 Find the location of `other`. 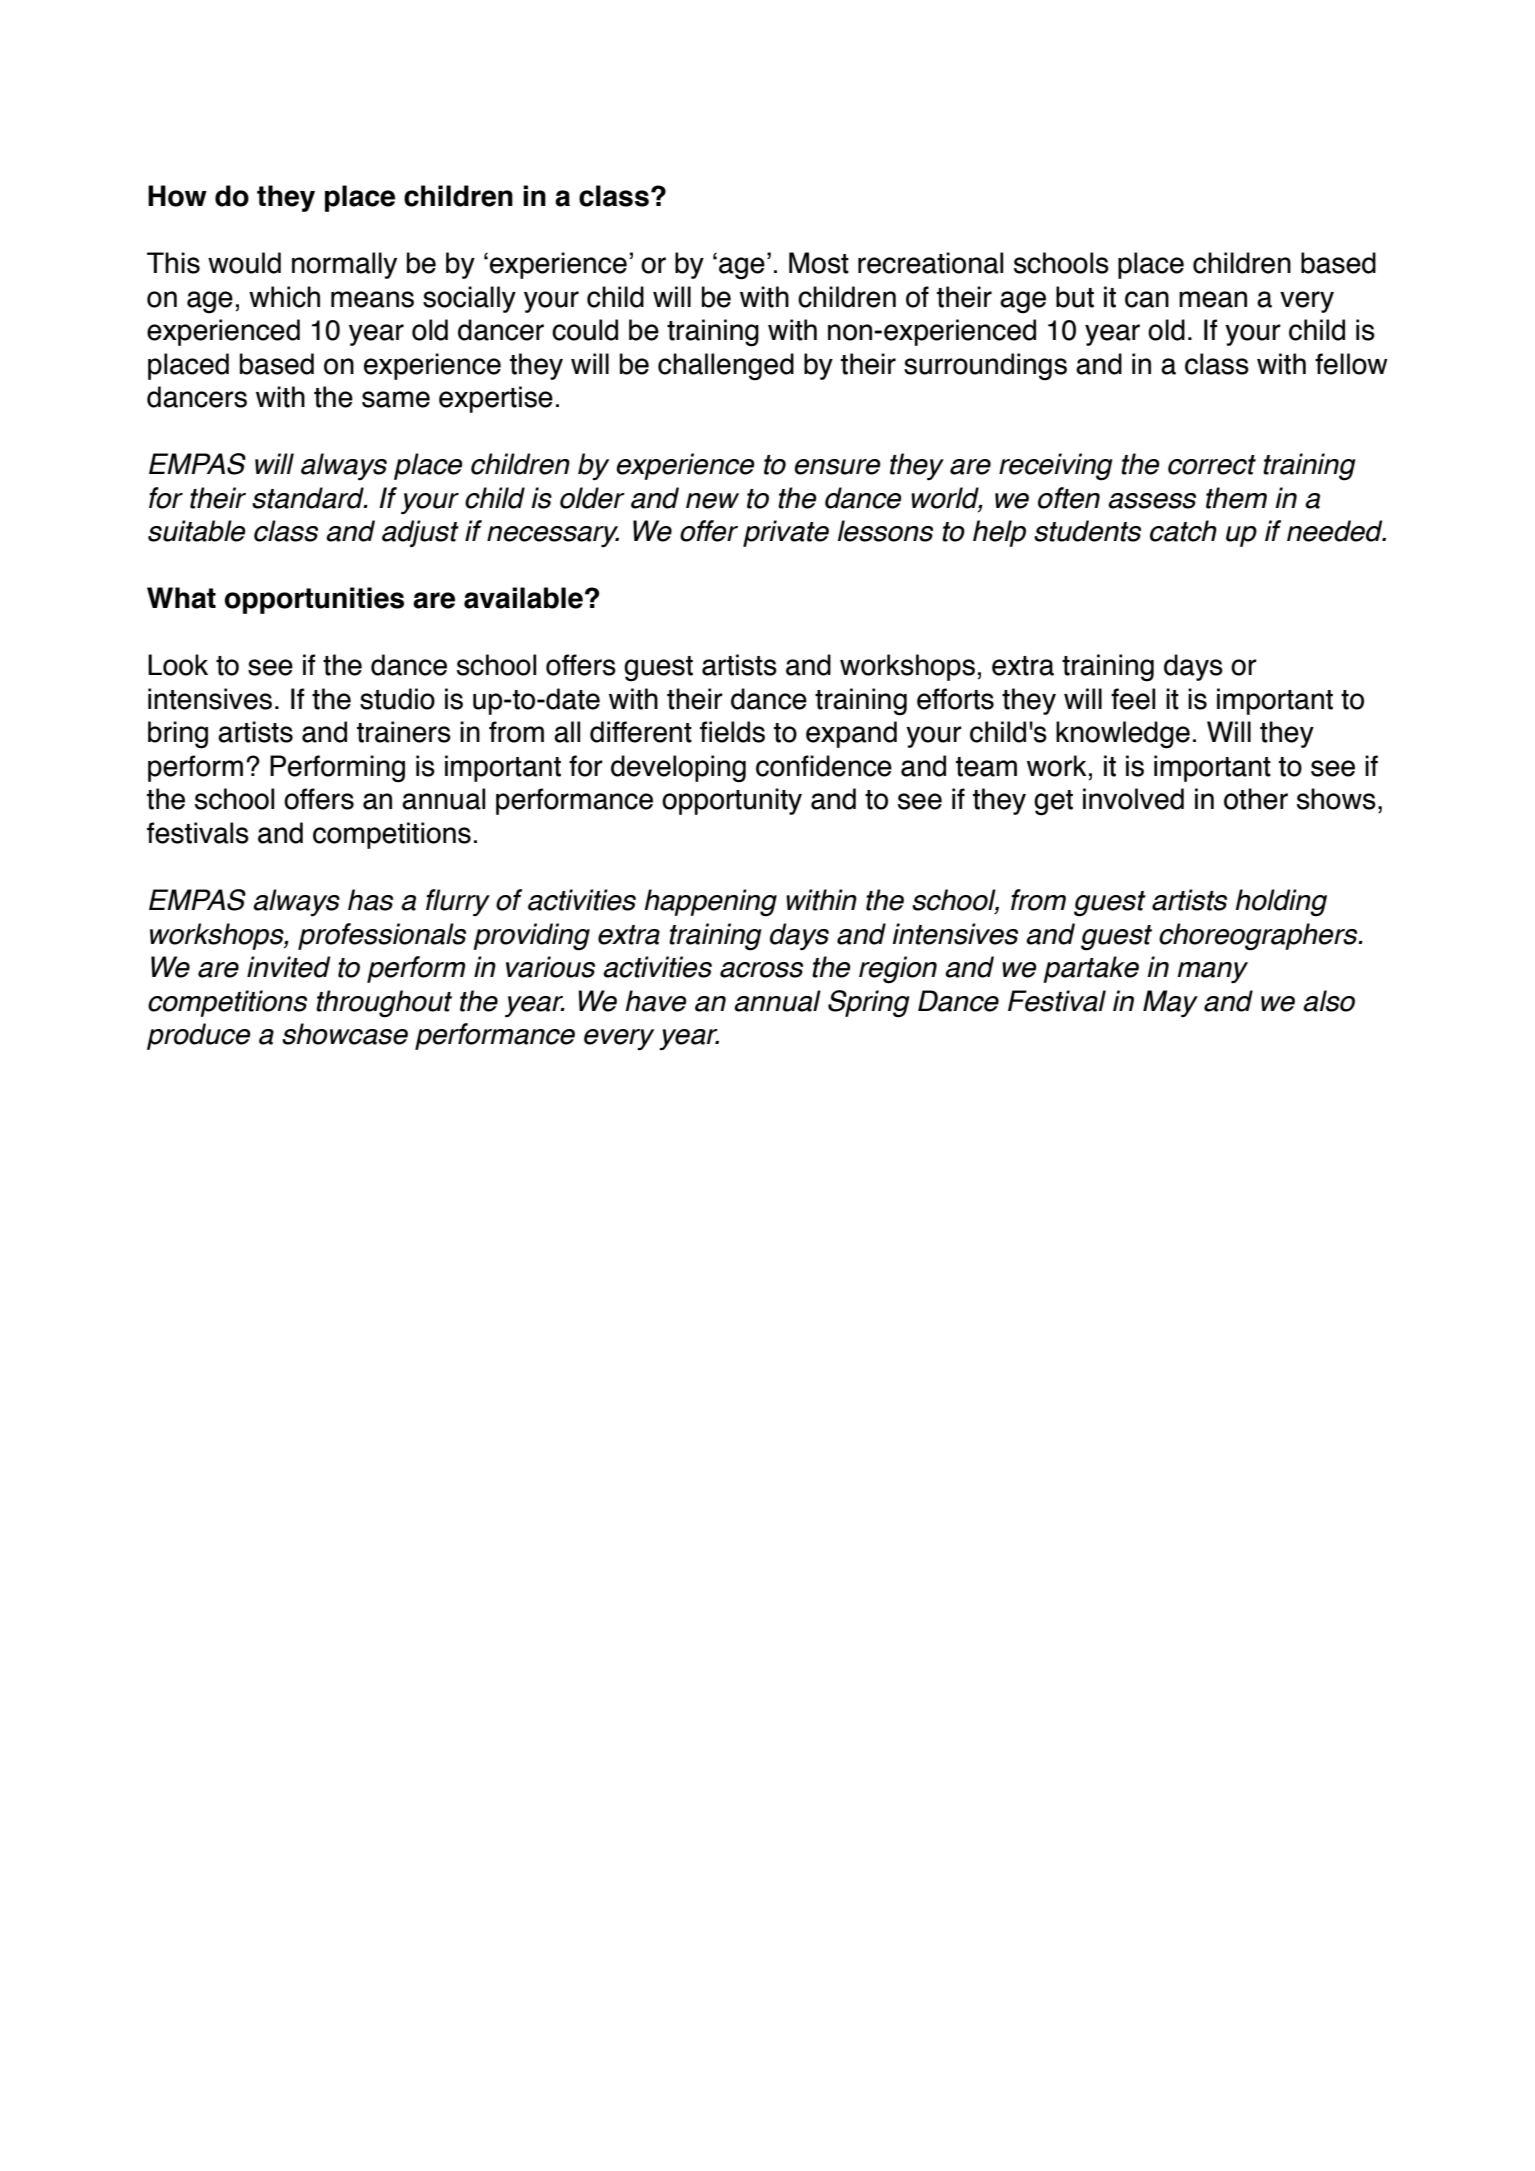

other is located at coordinates (1256, 799).
